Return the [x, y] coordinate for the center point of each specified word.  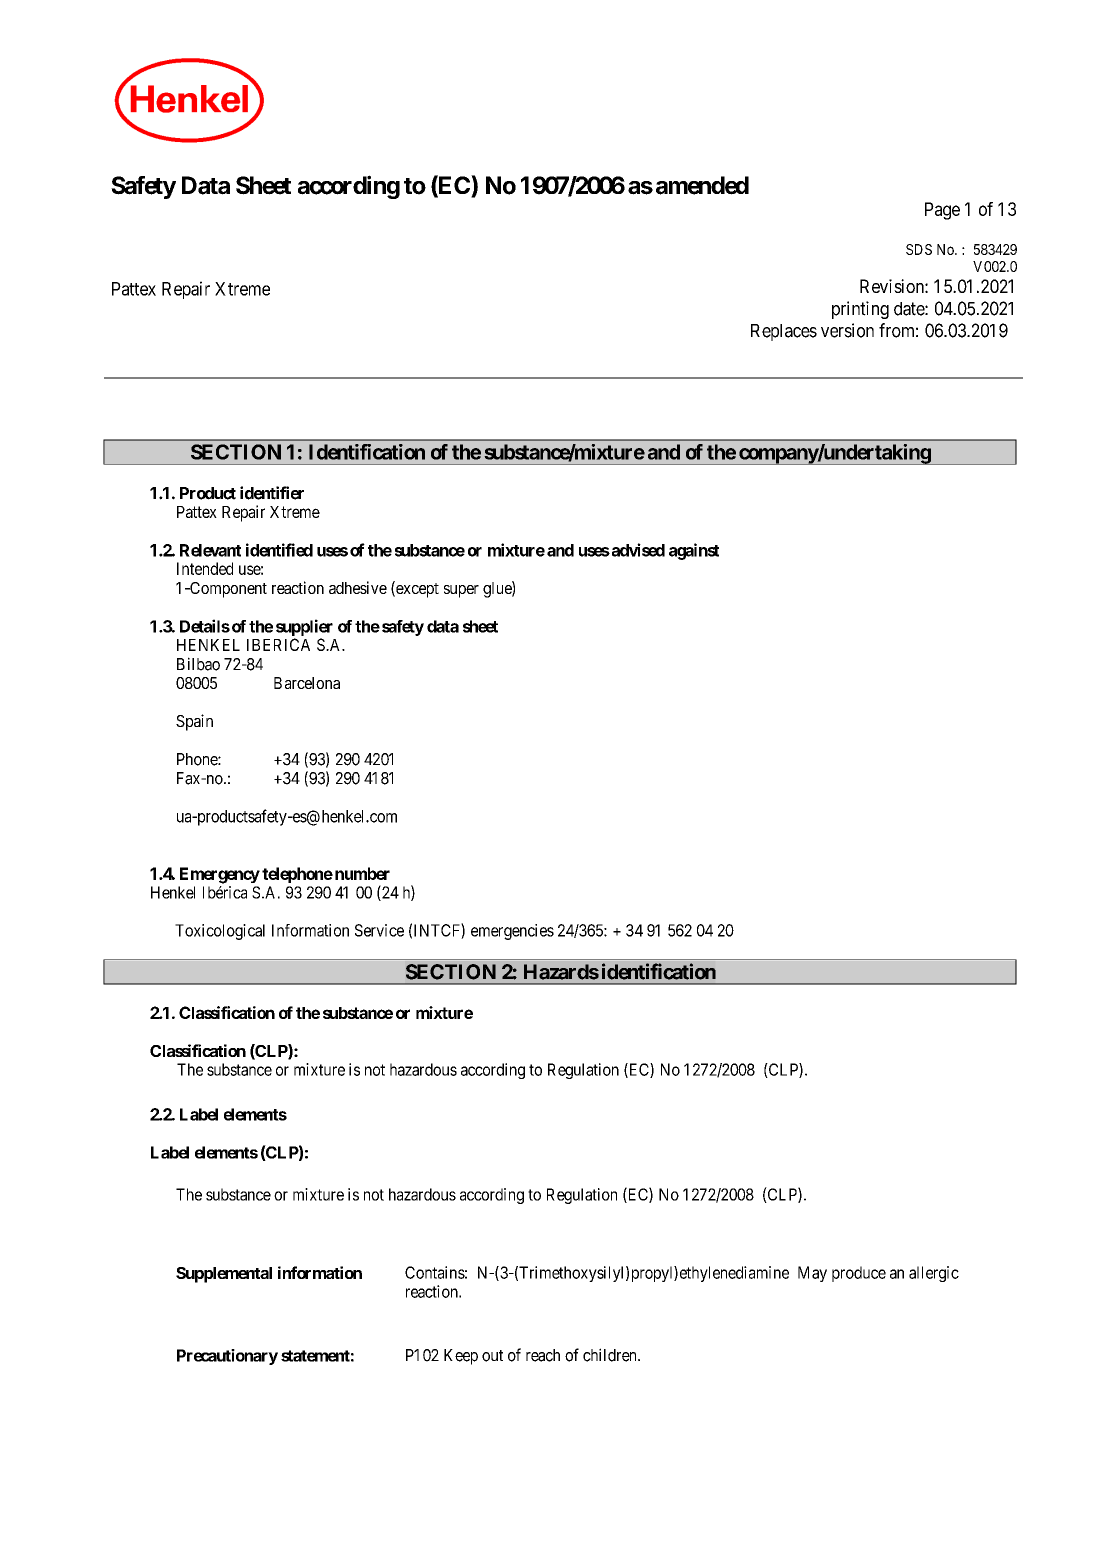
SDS [919, 249]
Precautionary [227, 1357]
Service [379, 930]
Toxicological [220, 932]
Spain [194, 722]
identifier [272, 493]
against [694, 551]
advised [637, 550]
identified [279, 550]
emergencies [512, 932]
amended [702, 185]
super [461, 591]
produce [859, 1274]
